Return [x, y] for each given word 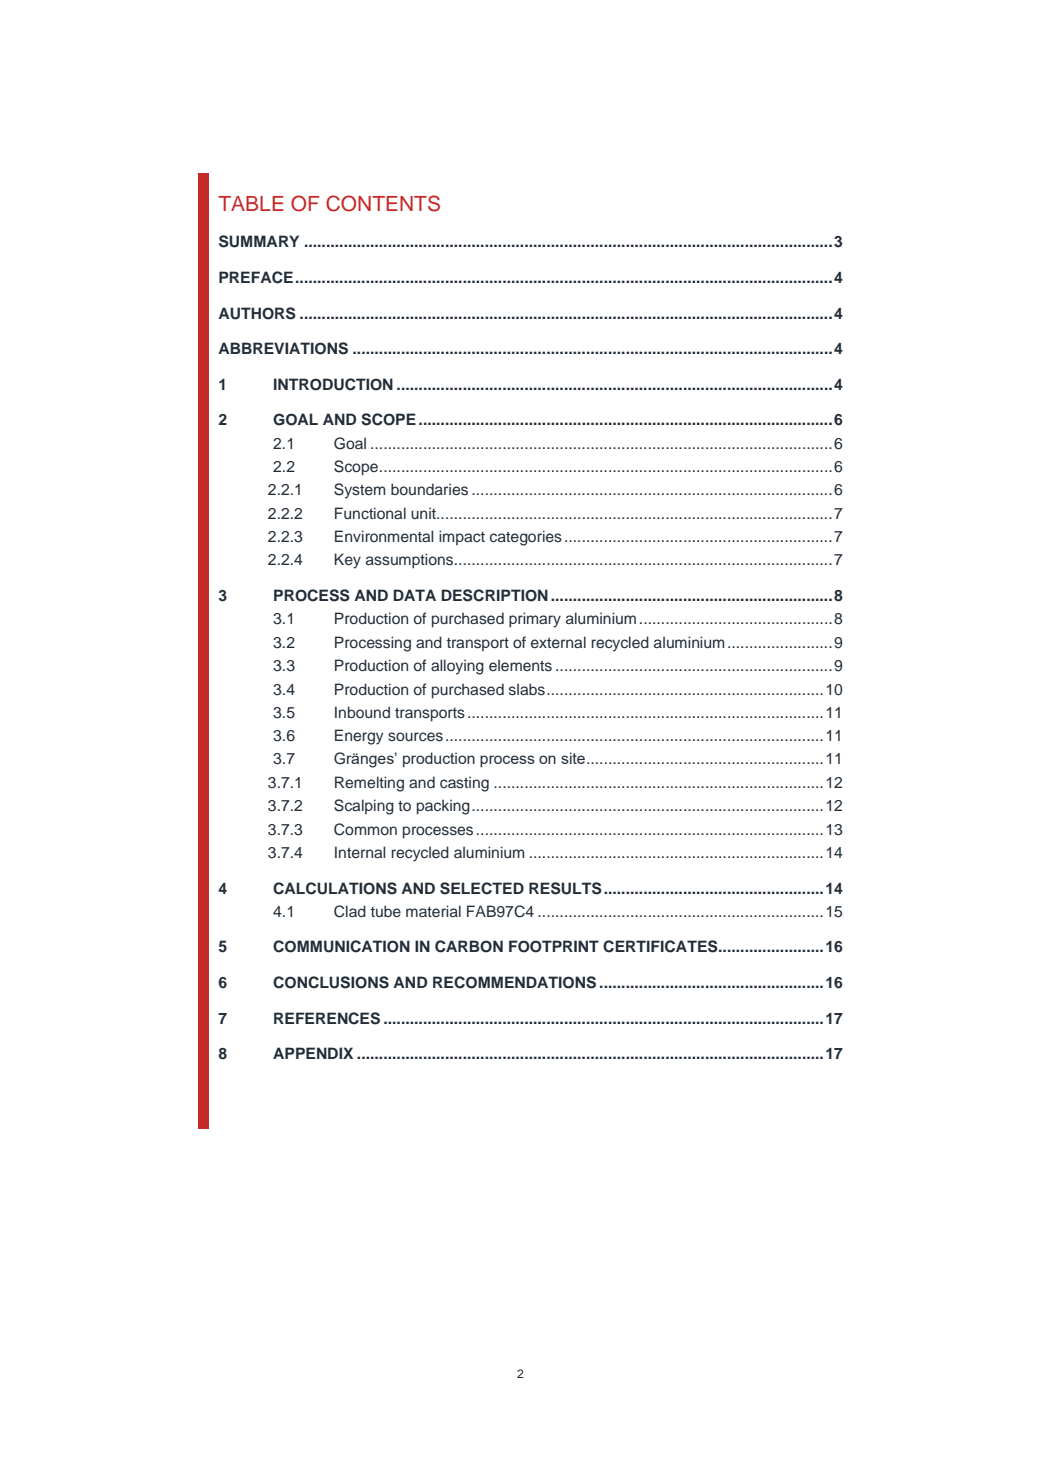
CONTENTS [383, 203]
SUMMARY [259, 241]
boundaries [429, 489]
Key [347, 561]
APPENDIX [313, 1053]
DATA [414, 595]
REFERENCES [327, 1018]
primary [535, 620]
